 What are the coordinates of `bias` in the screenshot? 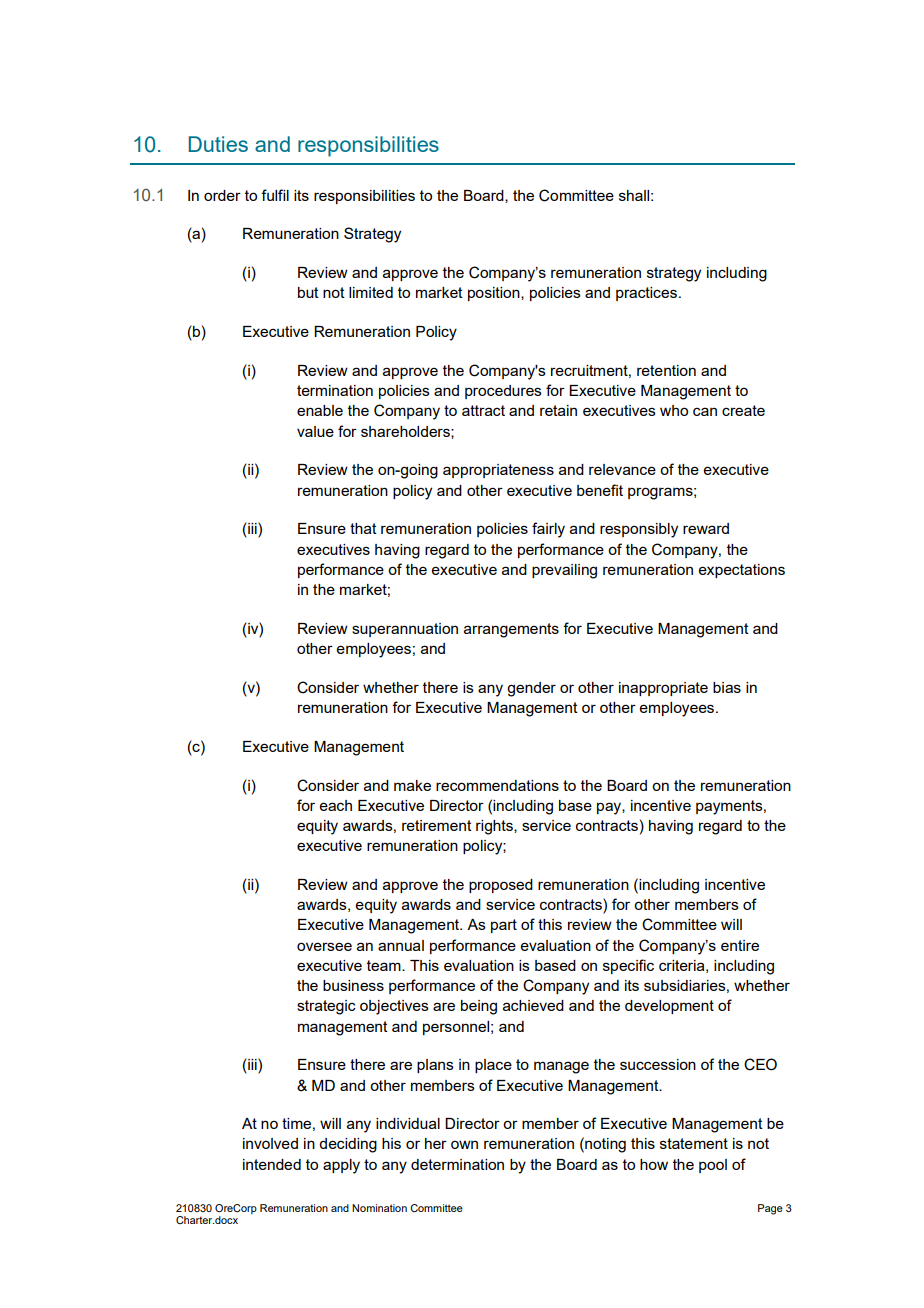 It's located at (727, 687).
